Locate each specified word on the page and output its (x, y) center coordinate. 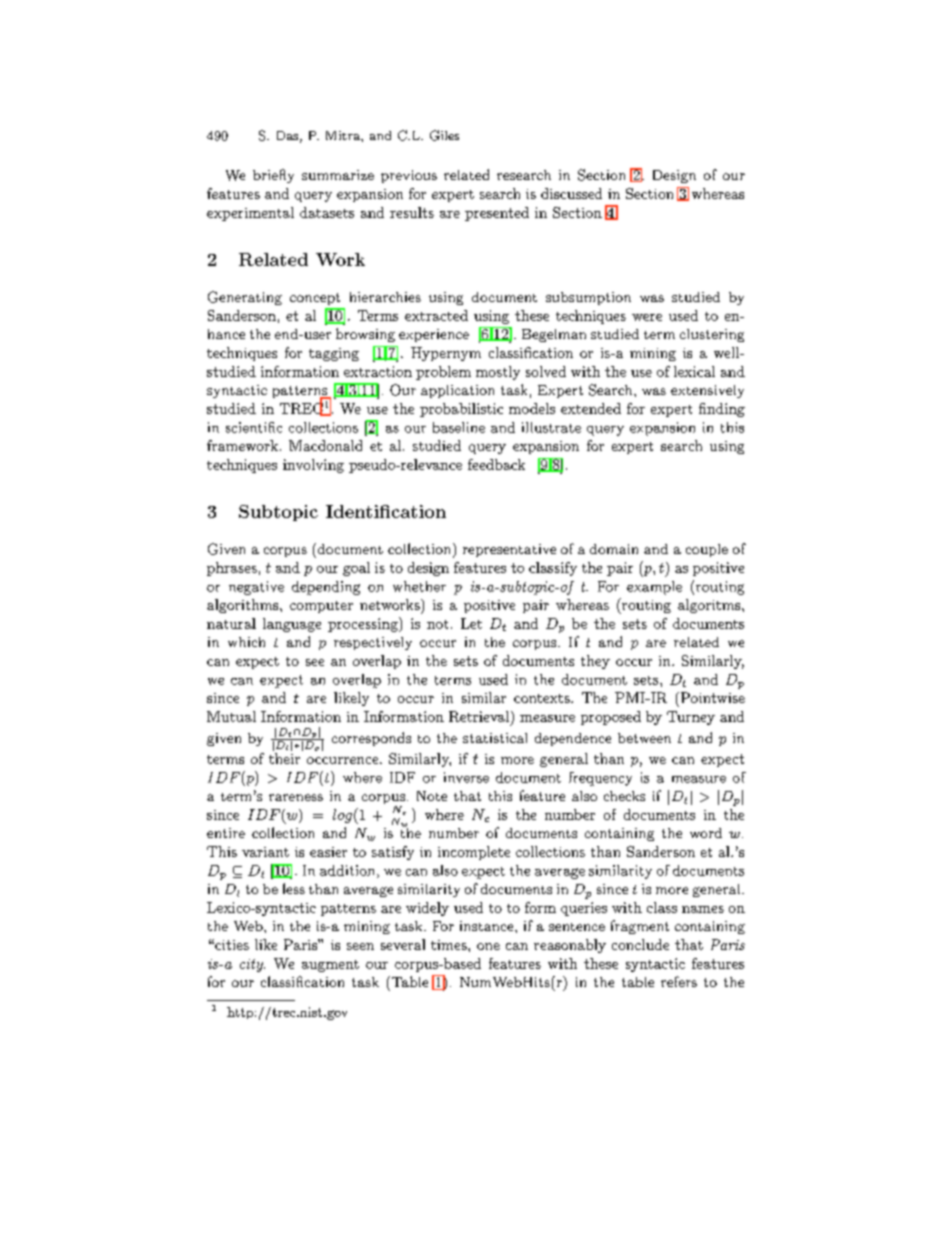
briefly (273, 176)
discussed (571, 193)
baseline (459, 427)
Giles (444, 135)
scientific (254, 427)
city (252, 965)
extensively (707, 391)
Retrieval (480, 718)
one (488, 946)
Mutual (231, 716)
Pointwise (711, 697)
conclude (640, 944)
